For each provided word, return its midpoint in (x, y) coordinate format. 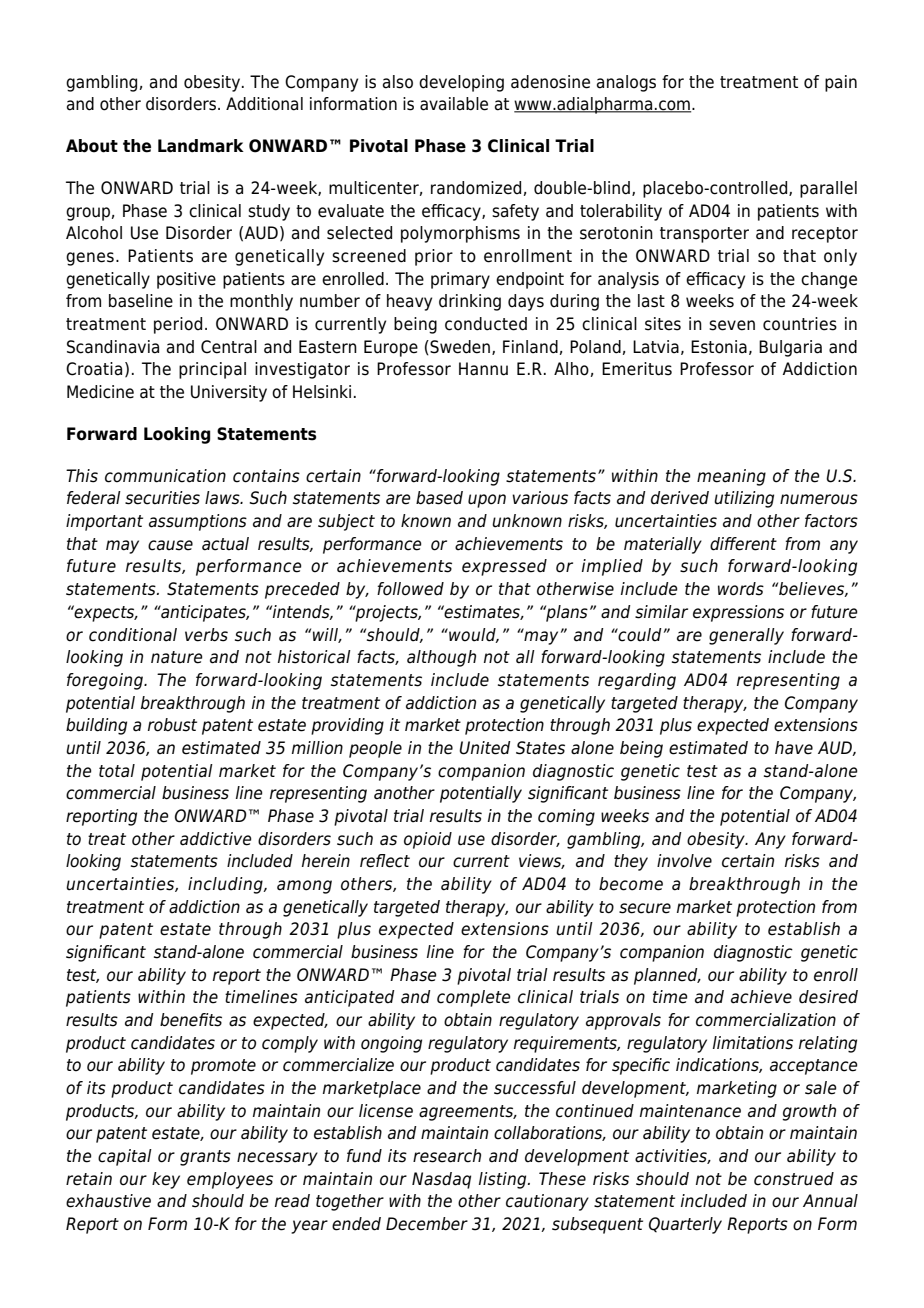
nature (176, 657)
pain (841, 83)
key (166, 1180)
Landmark (201, 146)
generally (746, 636)
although (441, 658)
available (454, 104)
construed (794, 1179)
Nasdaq (441, 1180)
